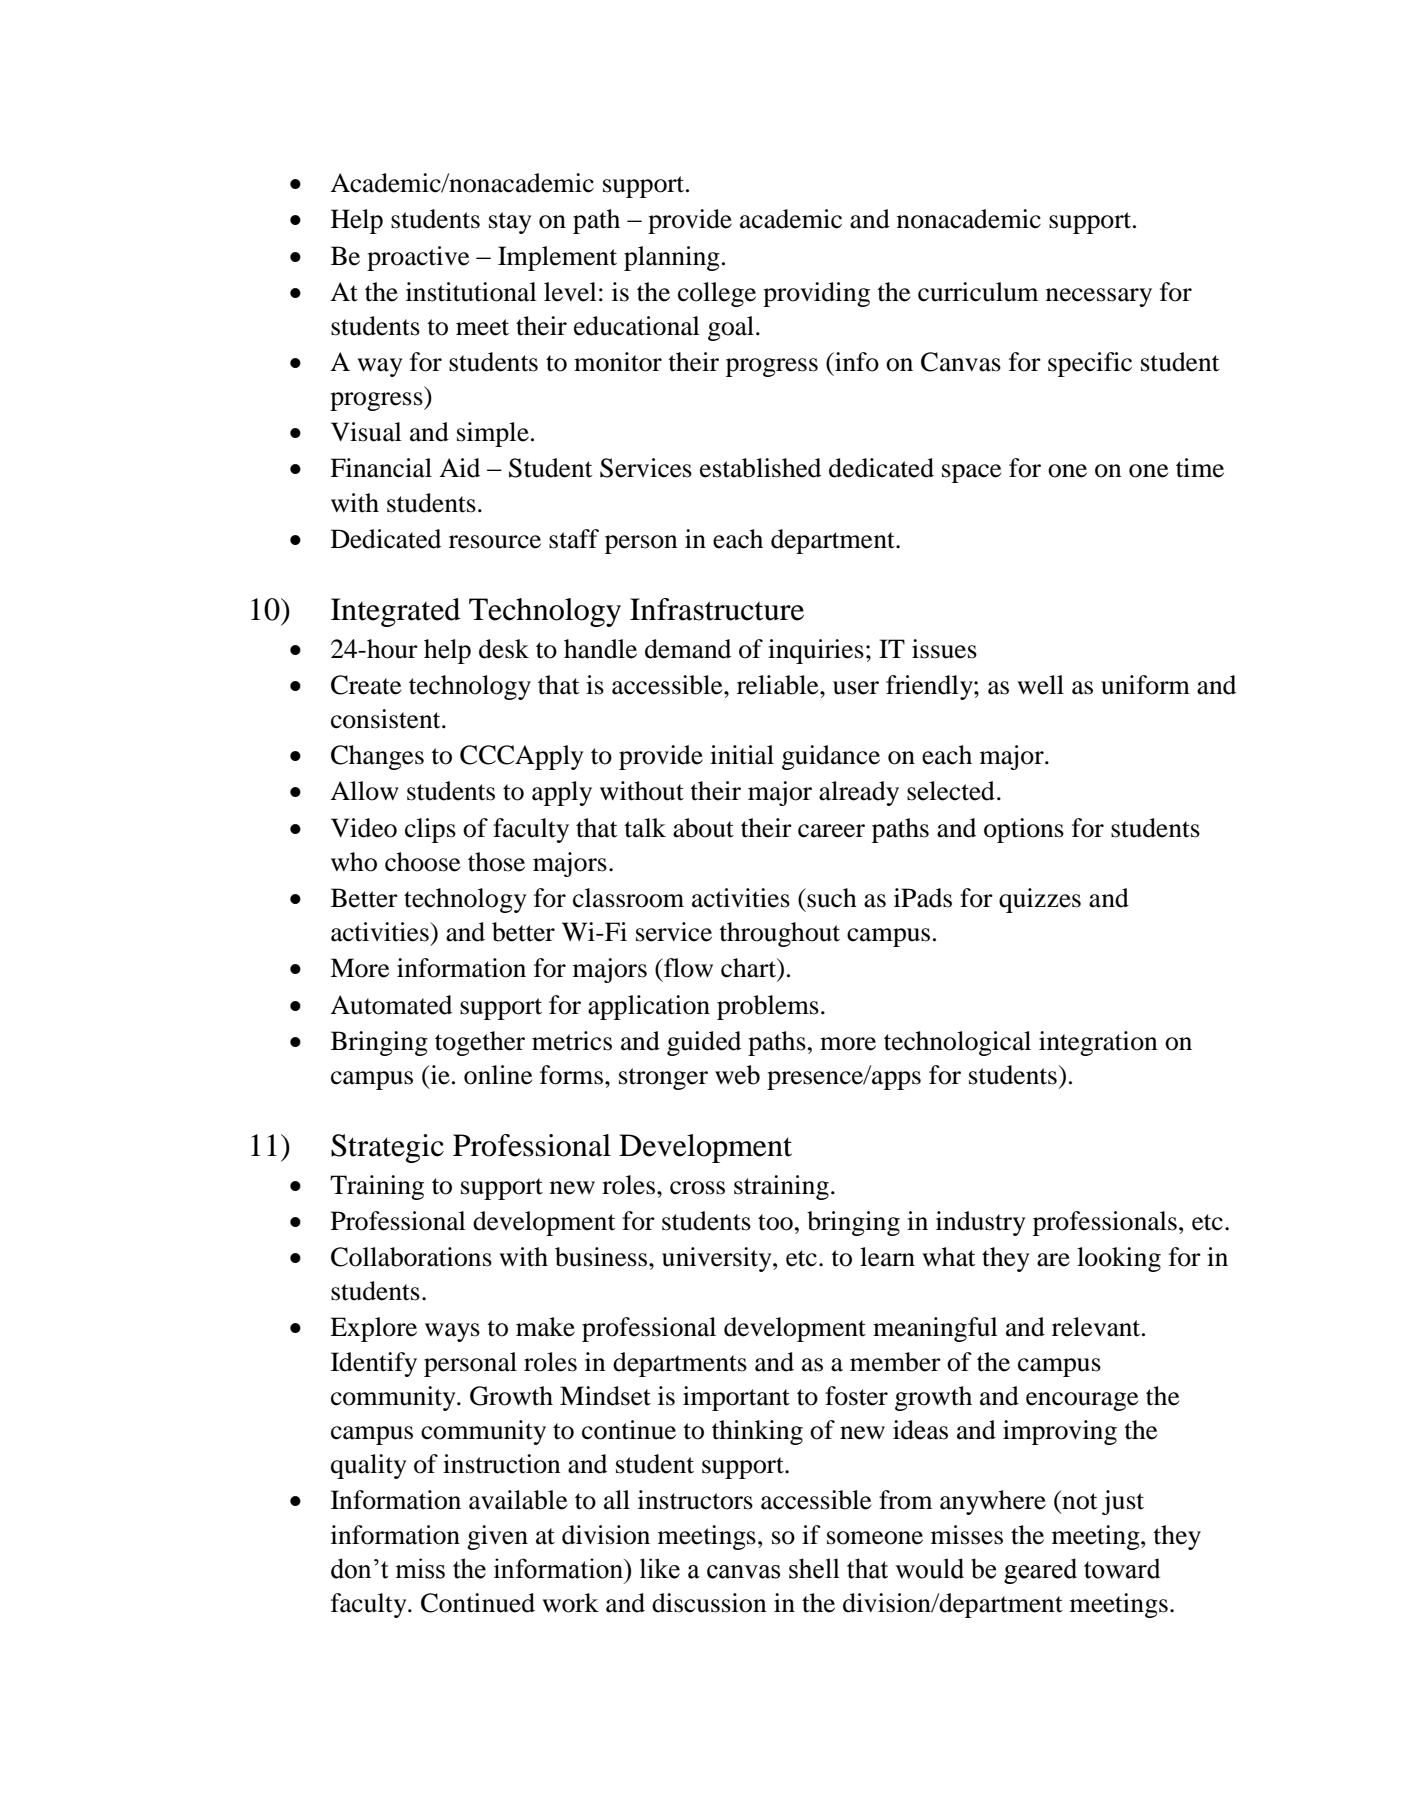  Describe the element at coordinates (816, 294) in the screenshot. I see `providing` at that location.
